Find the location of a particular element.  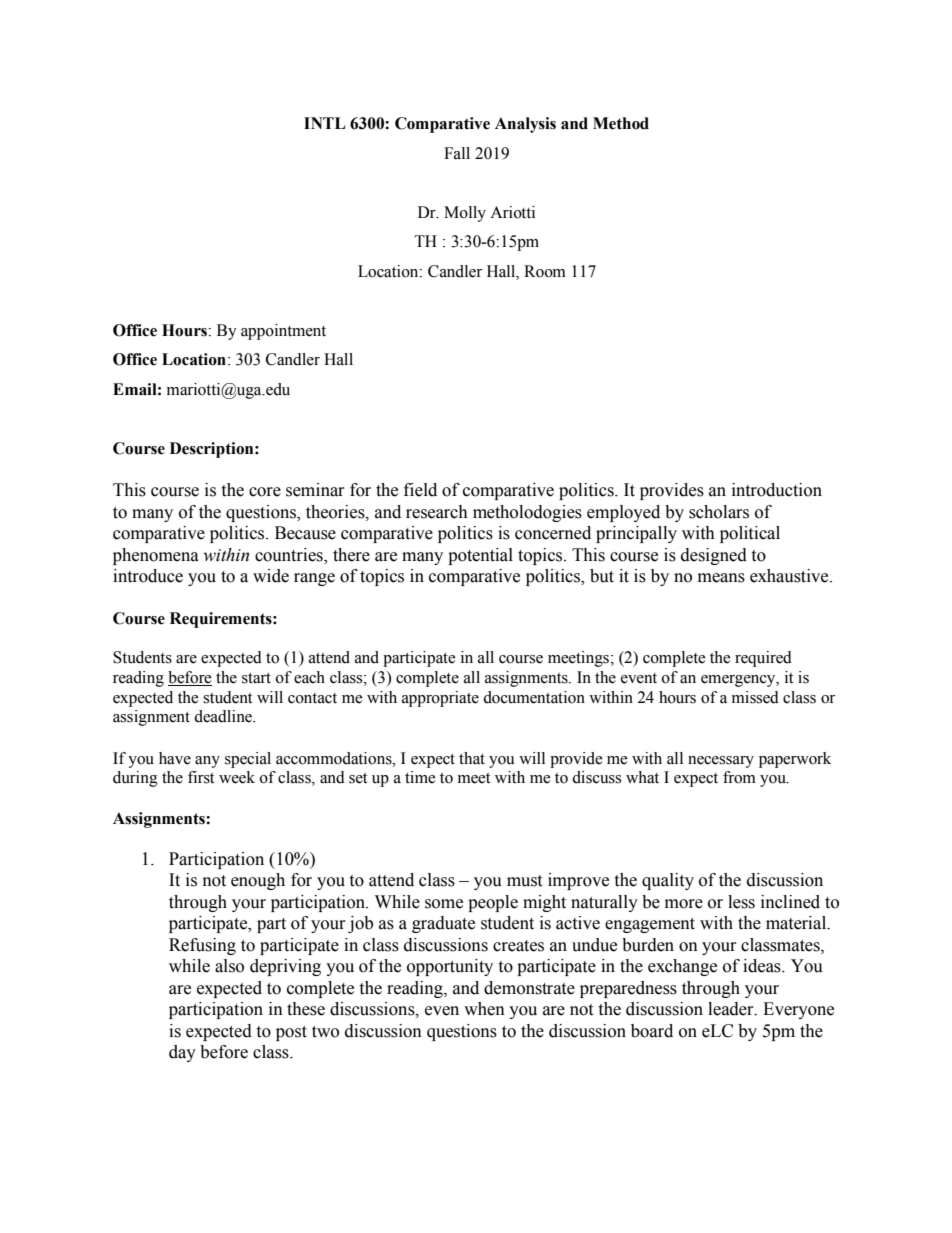

from is located at coordinates (739, 777).
